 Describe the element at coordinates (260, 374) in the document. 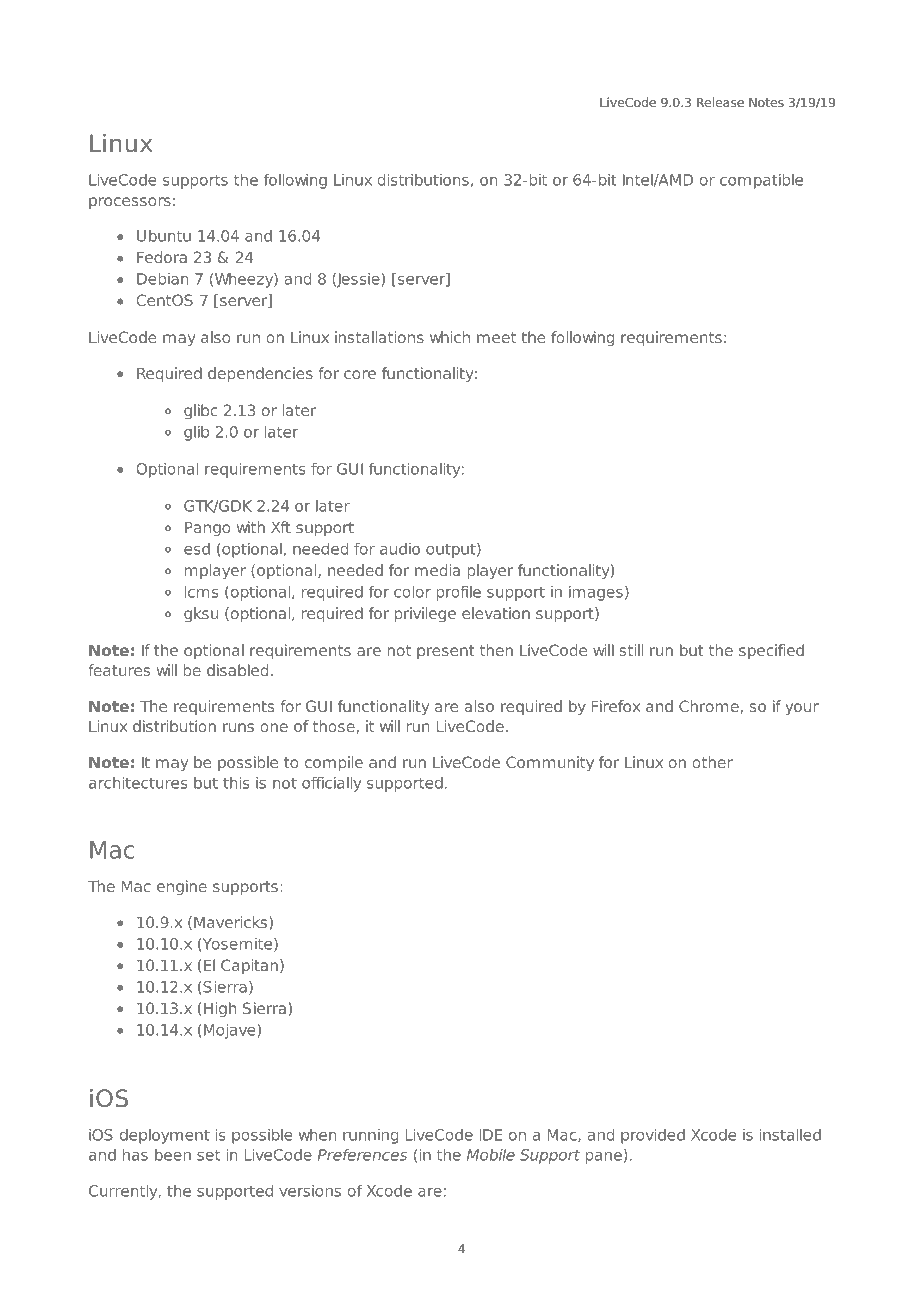

I see `dependencies` at that location.
